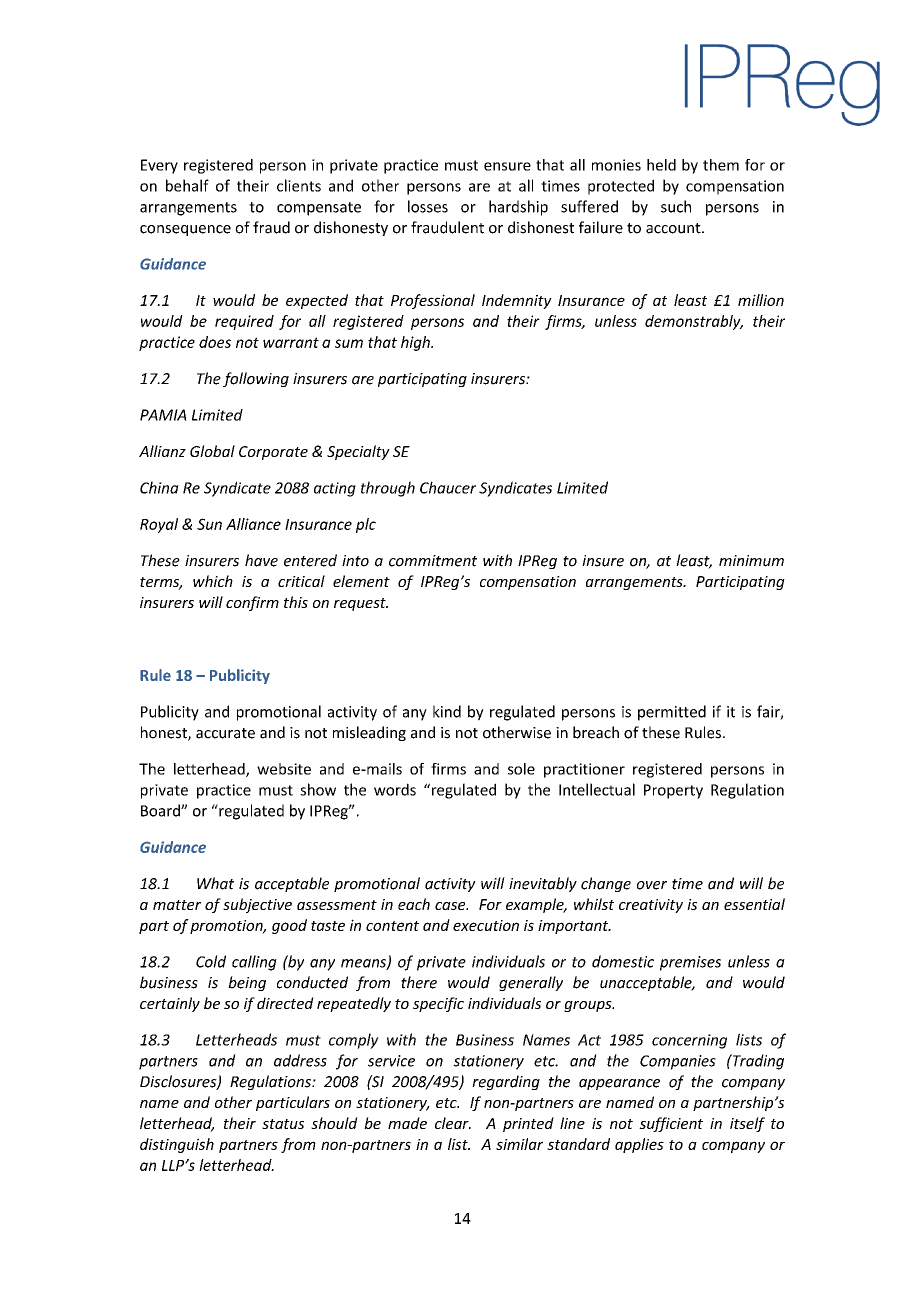  What do you see at coordinates (671, 1124) in the screenshot?
I see `sufficient` at bounding box center [671, 1124].
